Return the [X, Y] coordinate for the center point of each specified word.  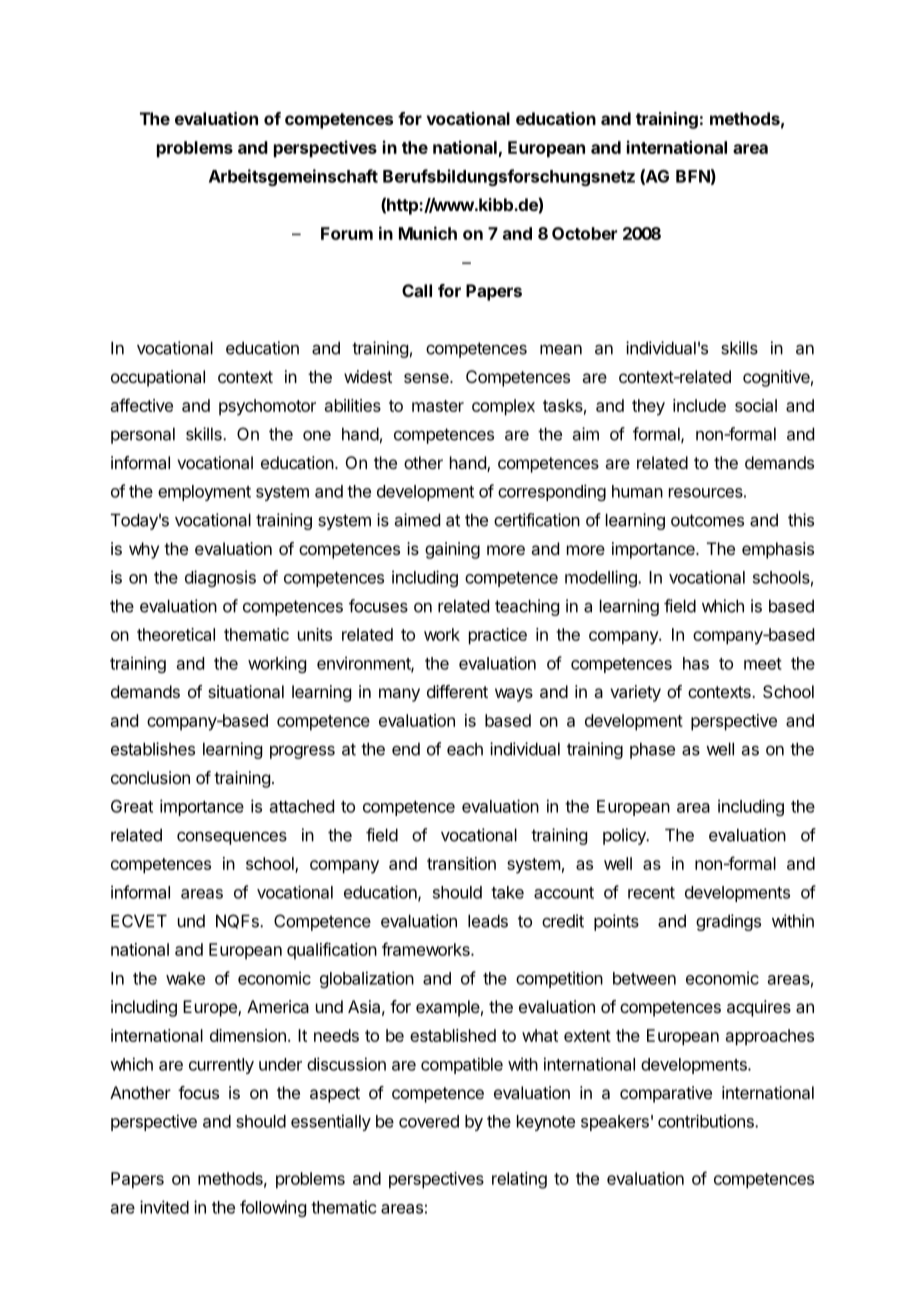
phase [652, 750]
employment [204, 493]
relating [519, 1180]
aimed [417, 520]
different [457, 691]
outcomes [707, 520]
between [644, 978]
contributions [707, 1121]
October [584, 233]
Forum [347, 233]
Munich [428, 233]
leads [488, 921]
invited [164, 1207]
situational [246, 691]
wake [185, 978]
